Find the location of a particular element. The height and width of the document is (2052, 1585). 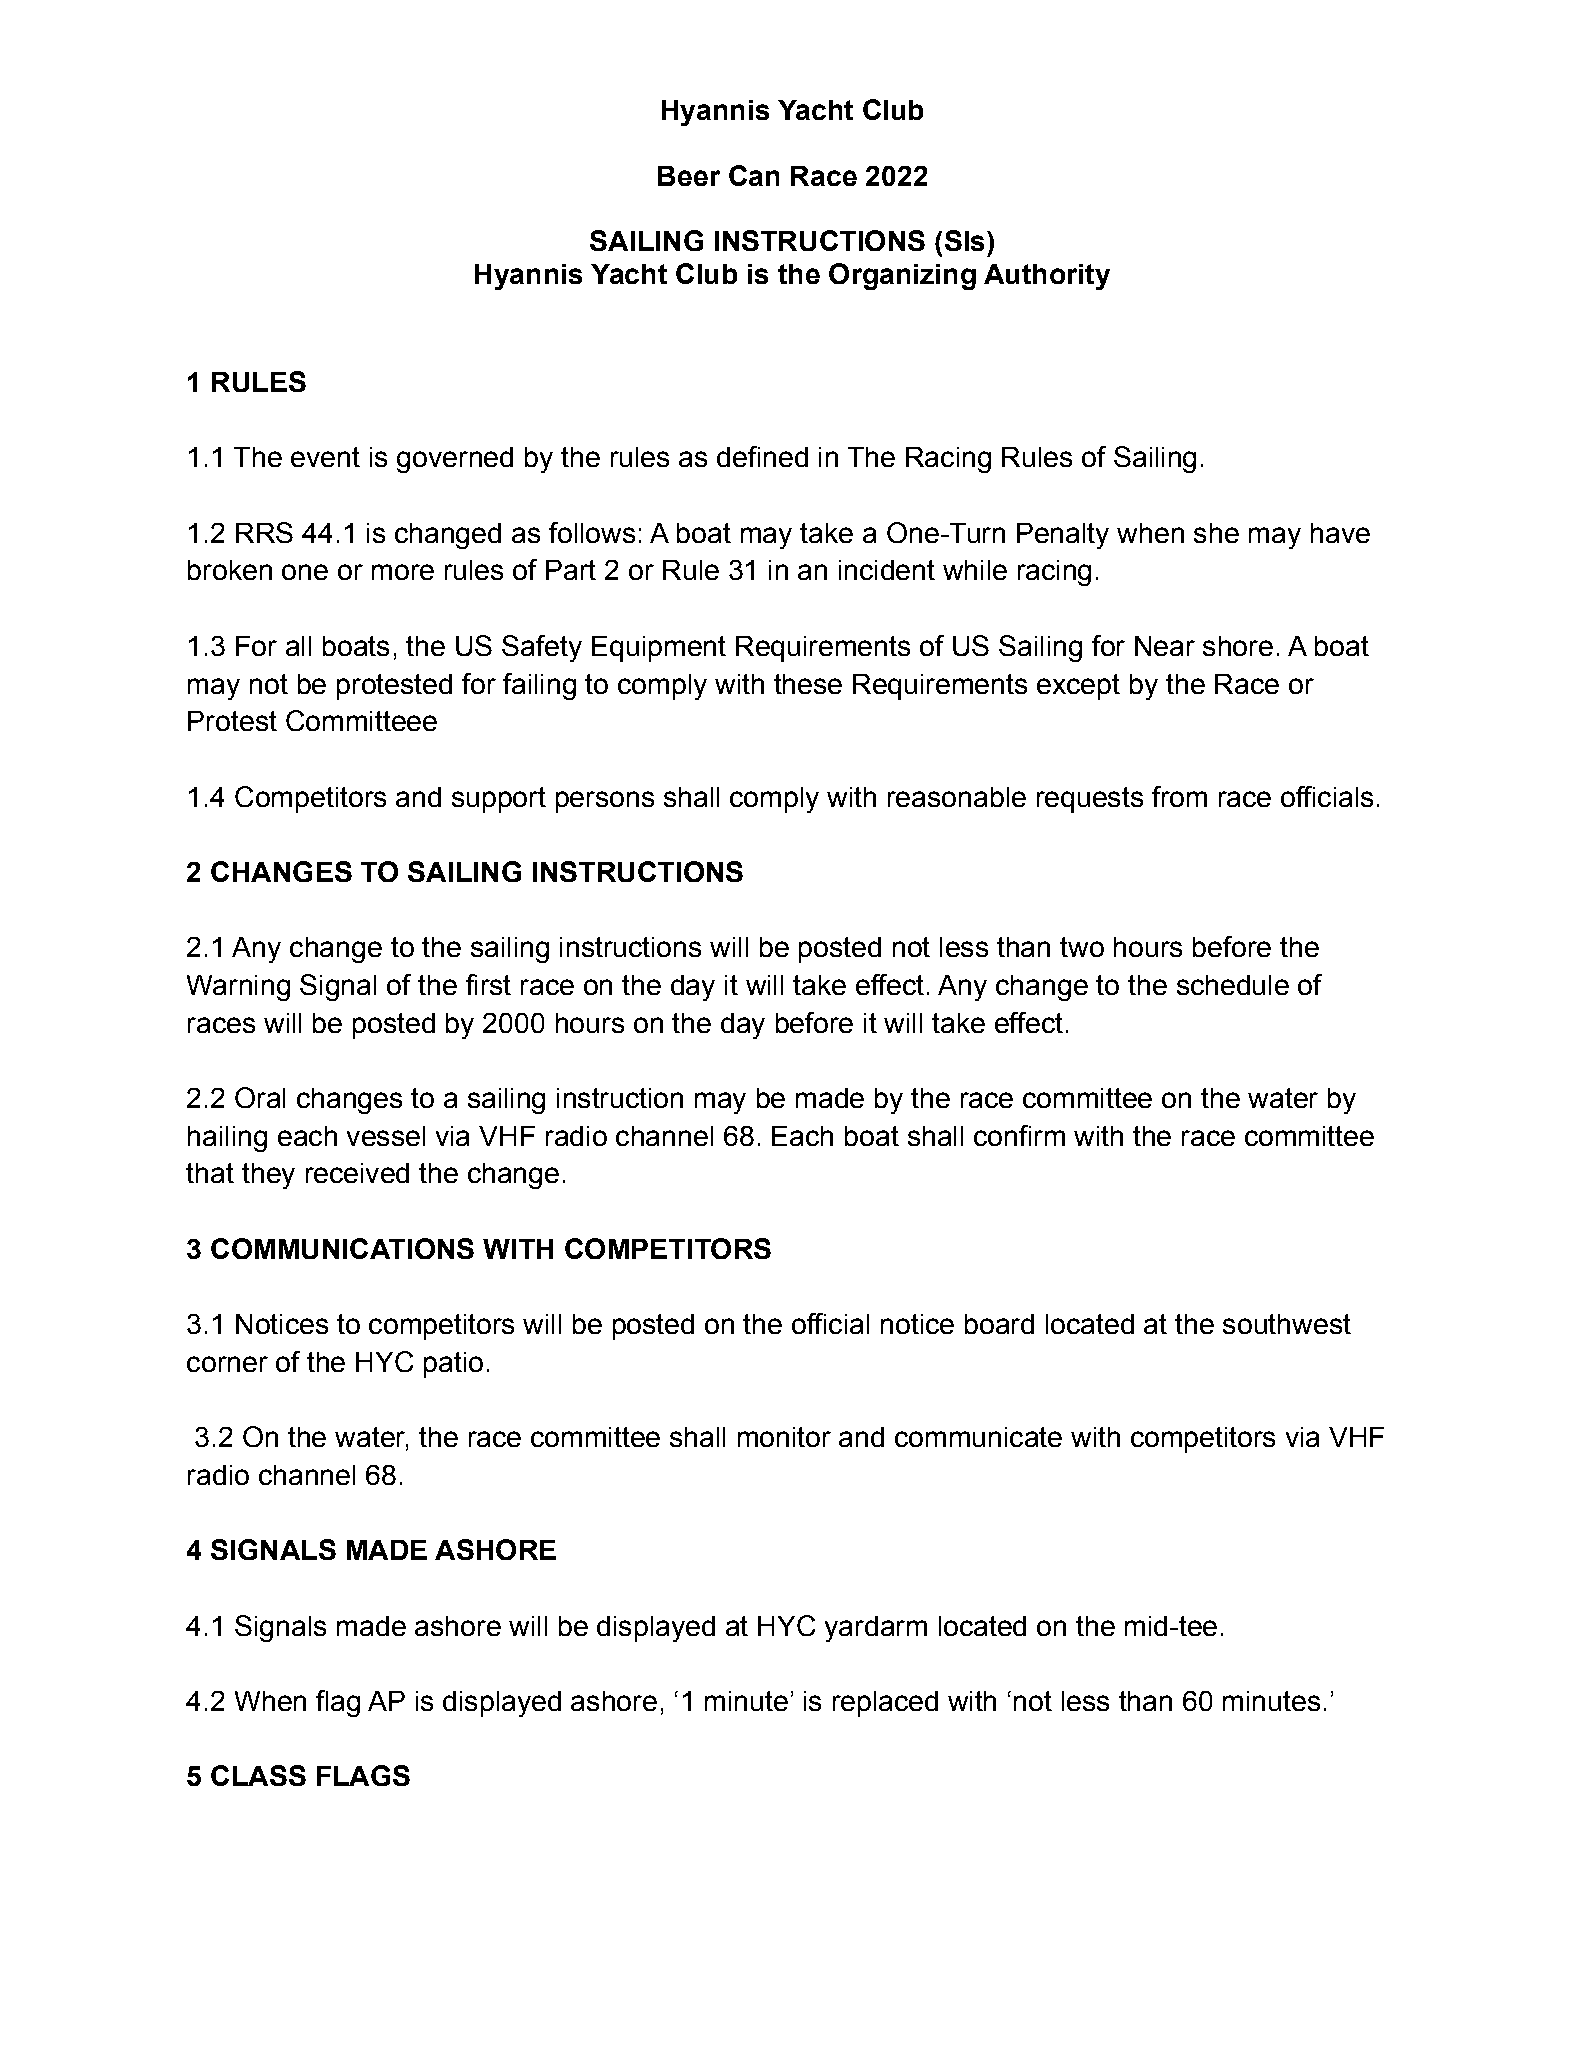

replaced is located at coordinates (885, 1704).
